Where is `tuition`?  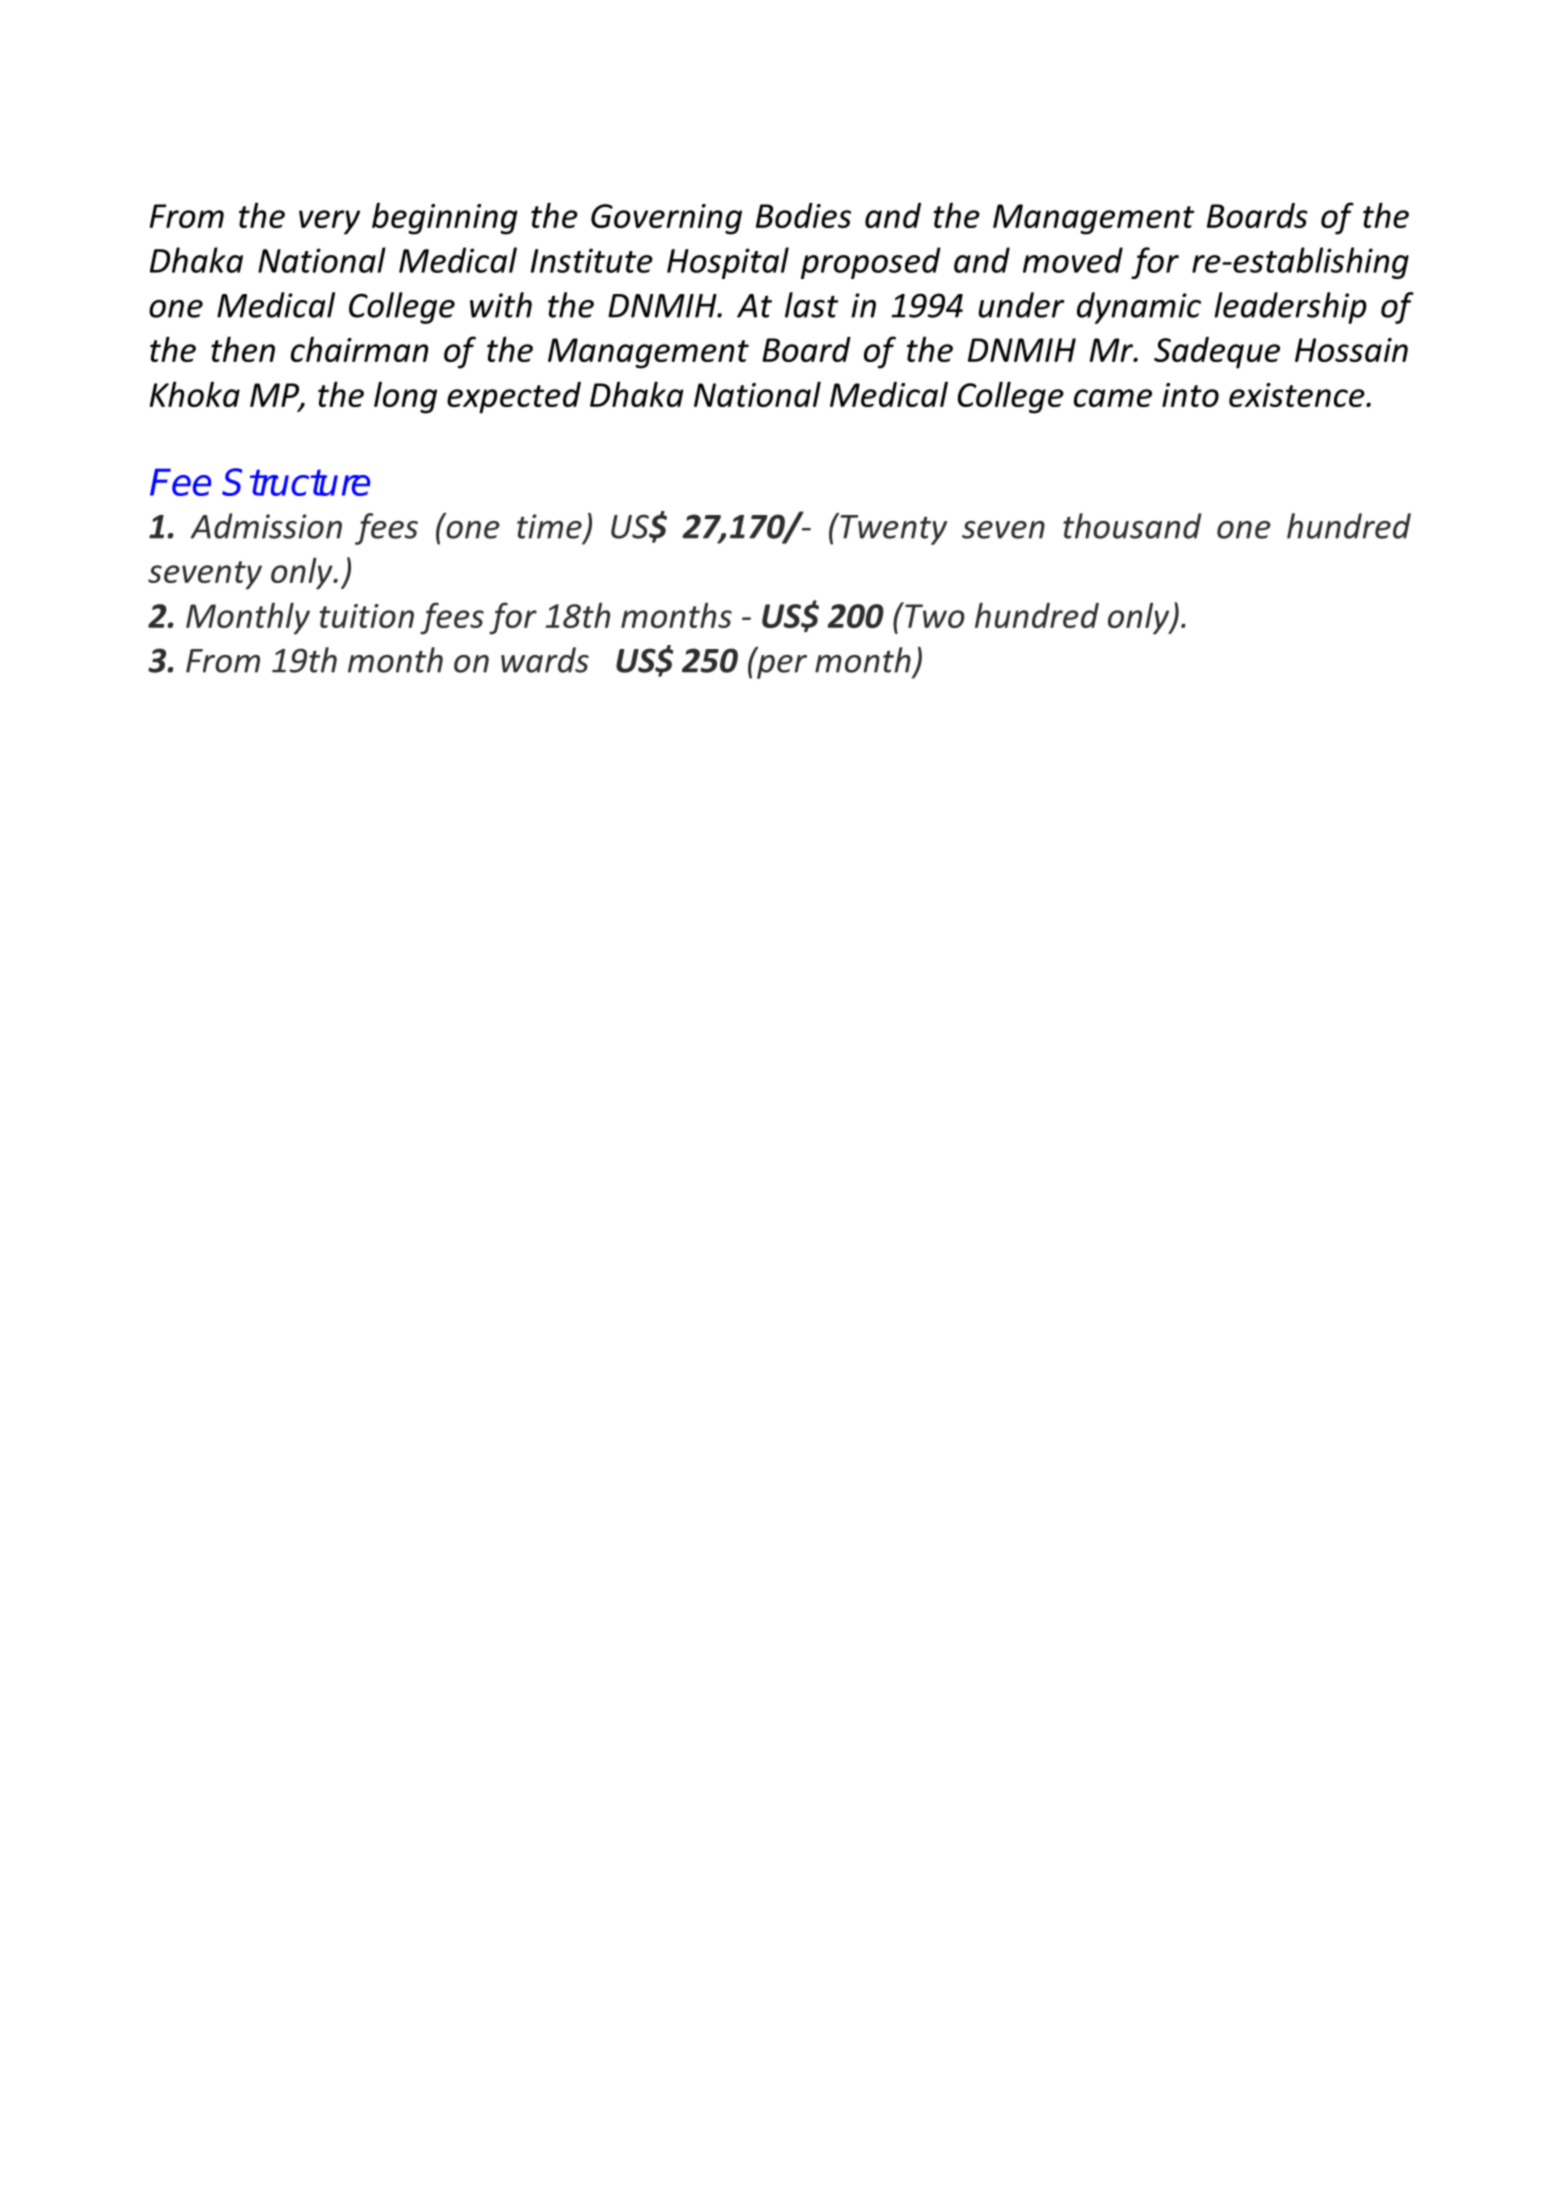 tuition is located at coordinates (367, 616).
